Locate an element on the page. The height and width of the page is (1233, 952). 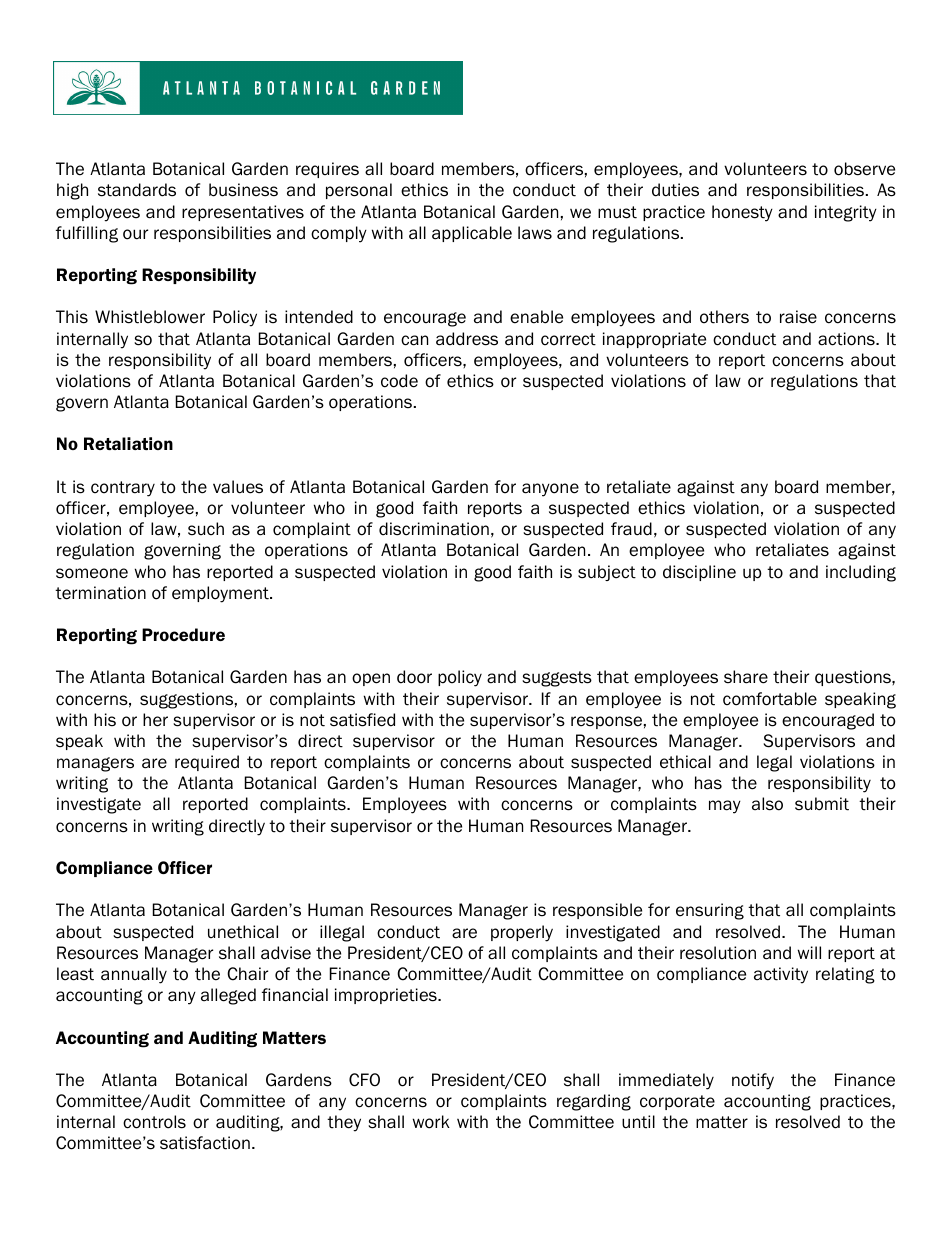
controls is located at coordinates (154, 1122).
